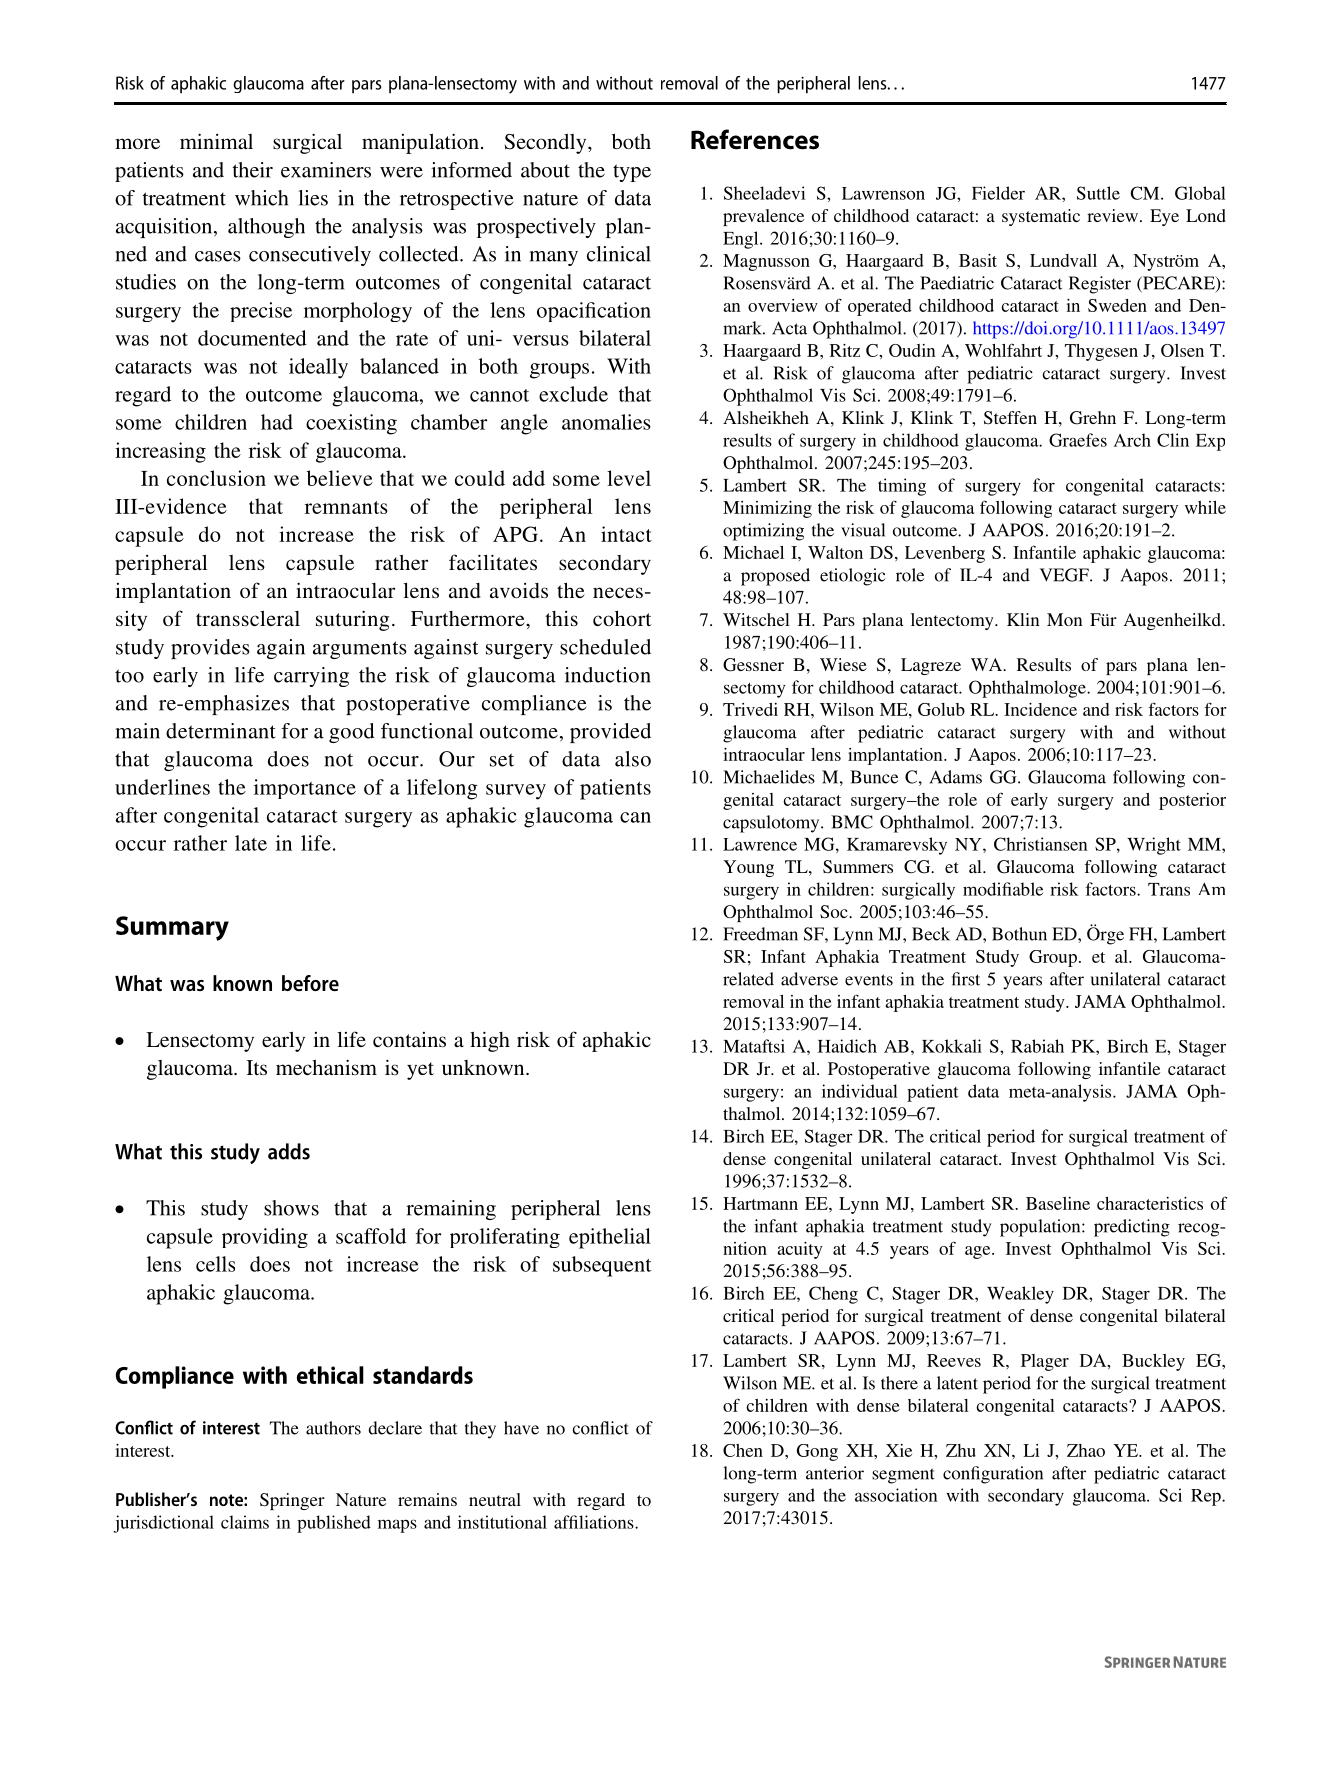  What do you see at coordinates (760, 844) in the screenshot?
I see `Lawrence` at bounding box center [760, 844].
